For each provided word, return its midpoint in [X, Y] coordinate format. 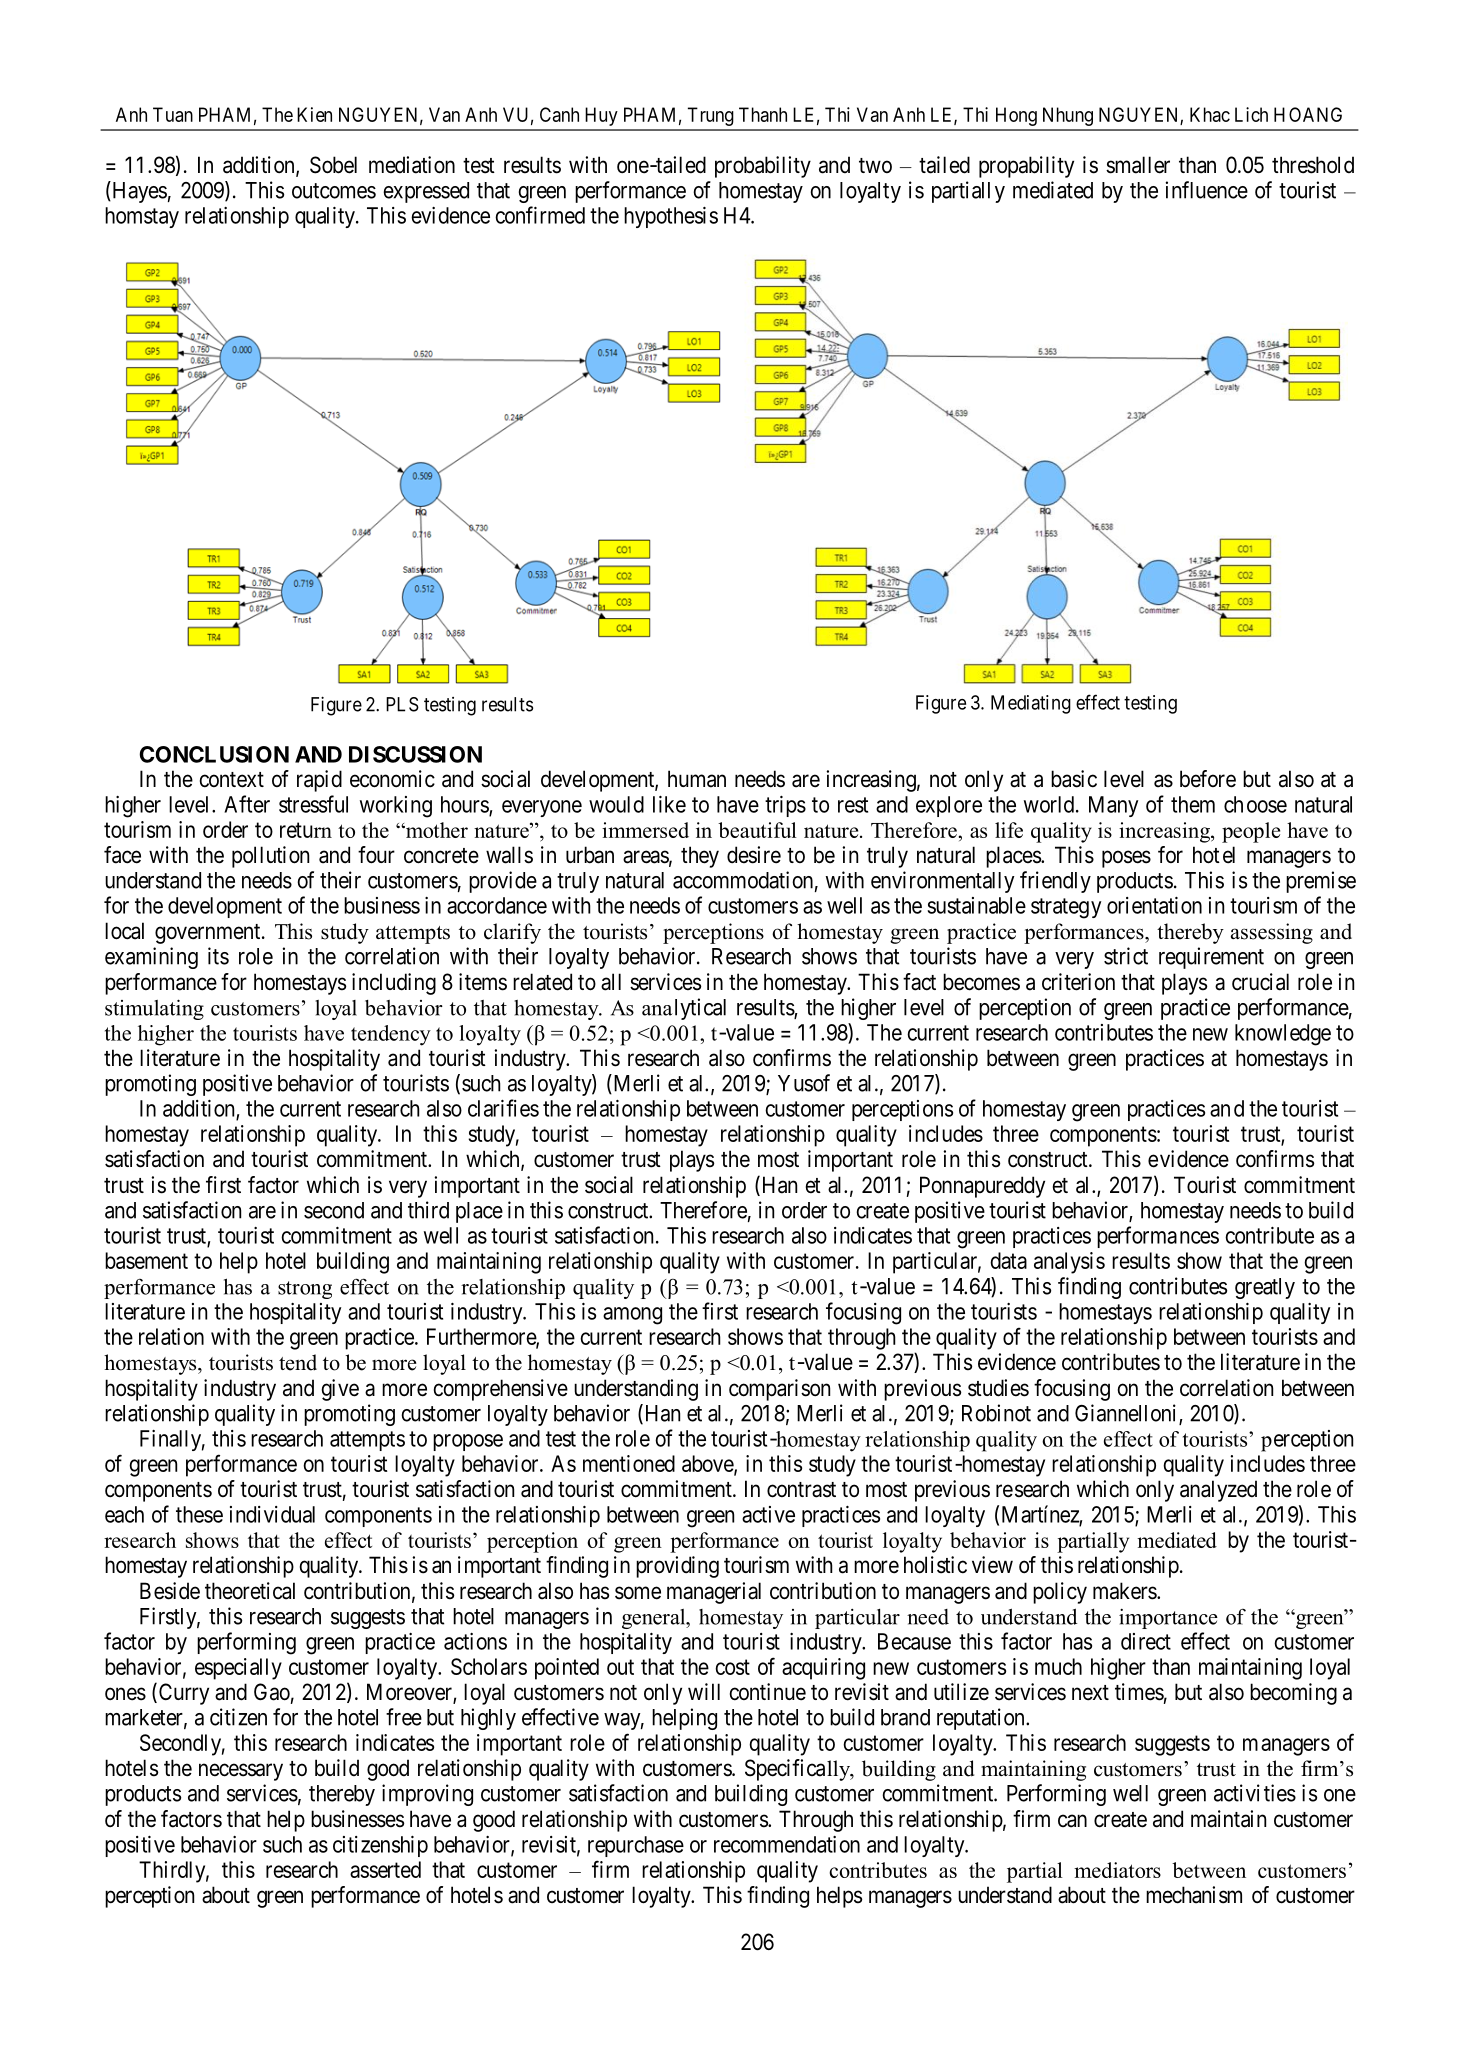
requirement [1211, 958]
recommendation [787, 1844]
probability [763, 167]
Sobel [333, 165]
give [340, 1390]
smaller [1138, 165]
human [697, 779]
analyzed [1218, 1491]
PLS [402, 704]
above [708, 1465]
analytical [684, 1009]
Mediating [1031, 704]
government [209, 934]
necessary [241, 1772]
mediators [1117, 1870]
